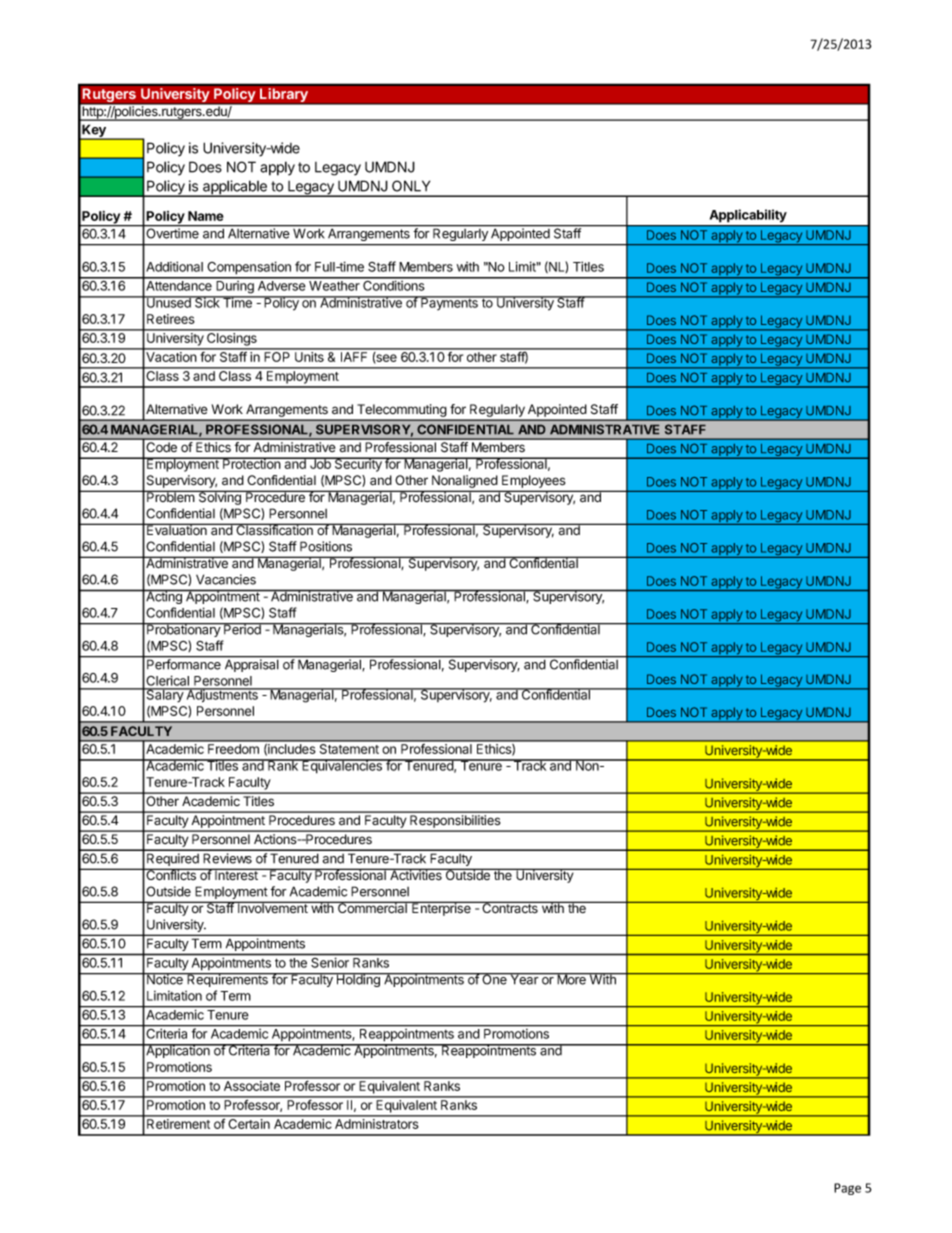 The image size is (952, 1233). Describe the element at coordinates (411, 186) in the screenshot. I see `ONLY` at that location.
